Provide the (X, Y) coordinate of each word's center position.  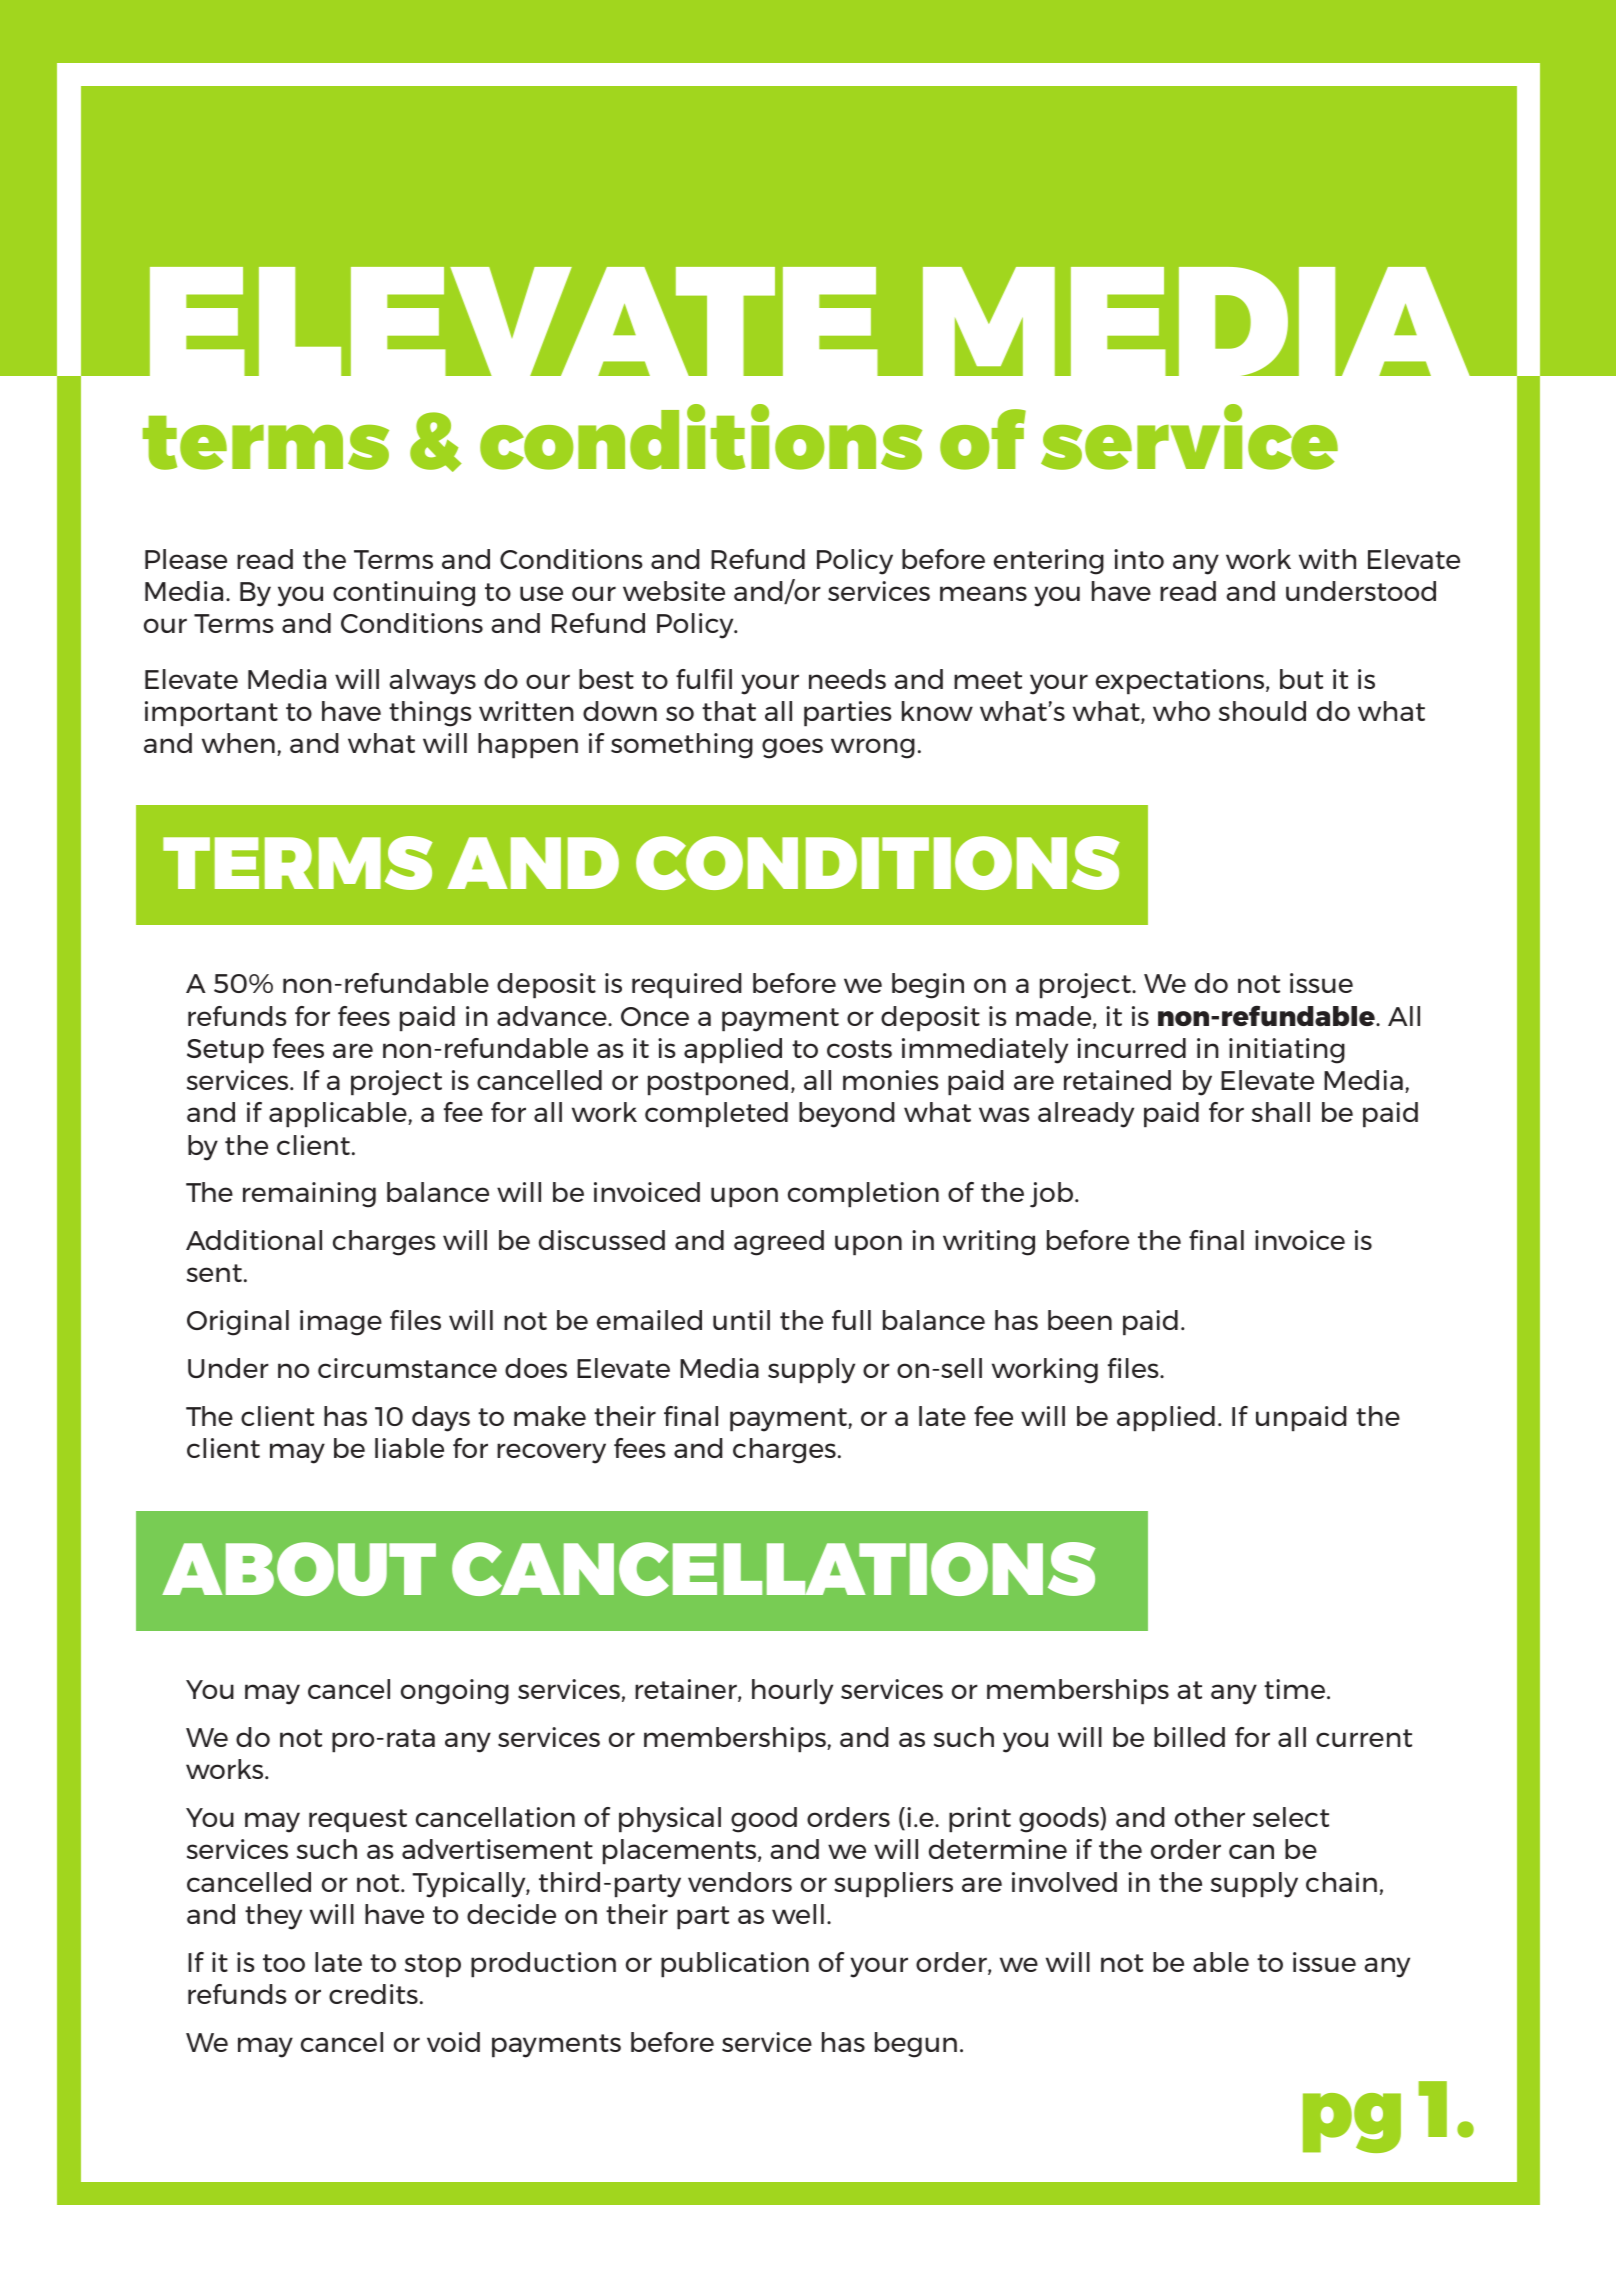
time (1294, 1689)
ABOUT (299, 1569)
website (674, 591)
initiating (1287, 1051)
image (341, 1323)
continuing (404, 594)
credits (373, 1994)
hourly (792, 1692)
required (687, 986)
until (741, 1320)
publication (735, 1965)
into (1139, 559)
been (1080, 1320)
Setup (225, 1051)
